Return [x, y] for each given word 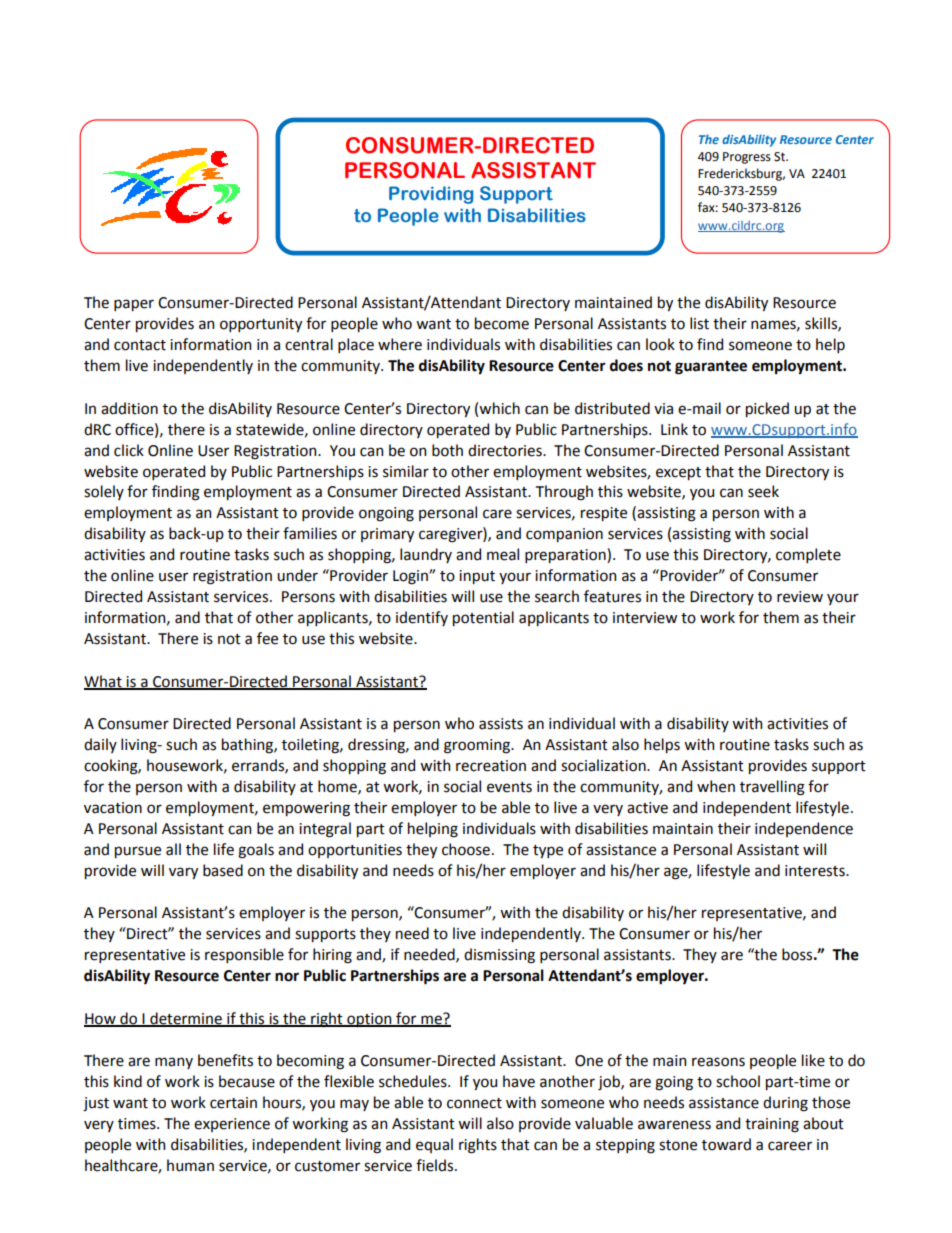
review [800, 597]
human [190, 1165]
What [104, 682]
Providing [431, 195]
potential [483, 618]
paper [134, 305]
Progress [747, 158]
